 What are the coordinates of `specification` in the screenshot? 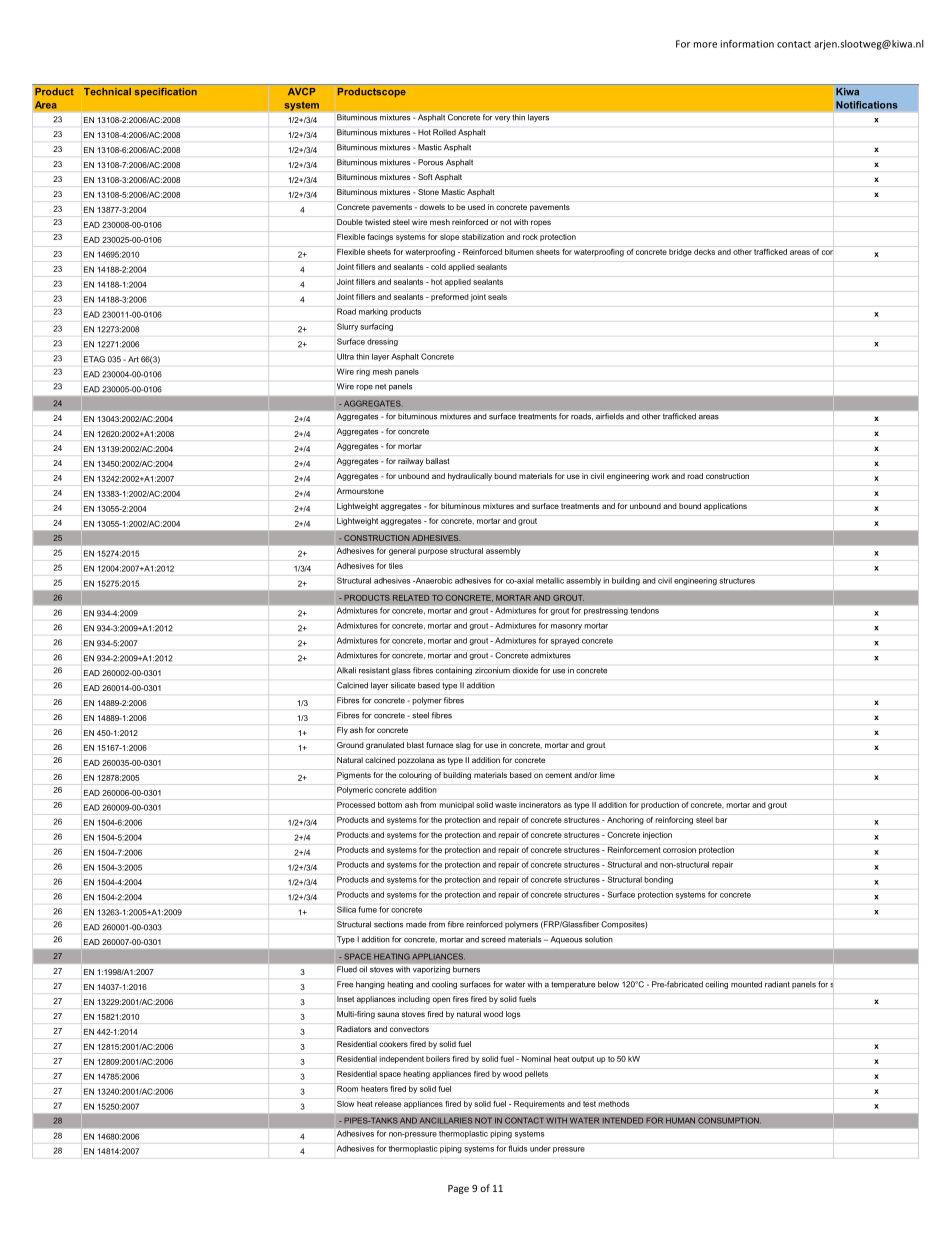 It's located at (166, 92).
